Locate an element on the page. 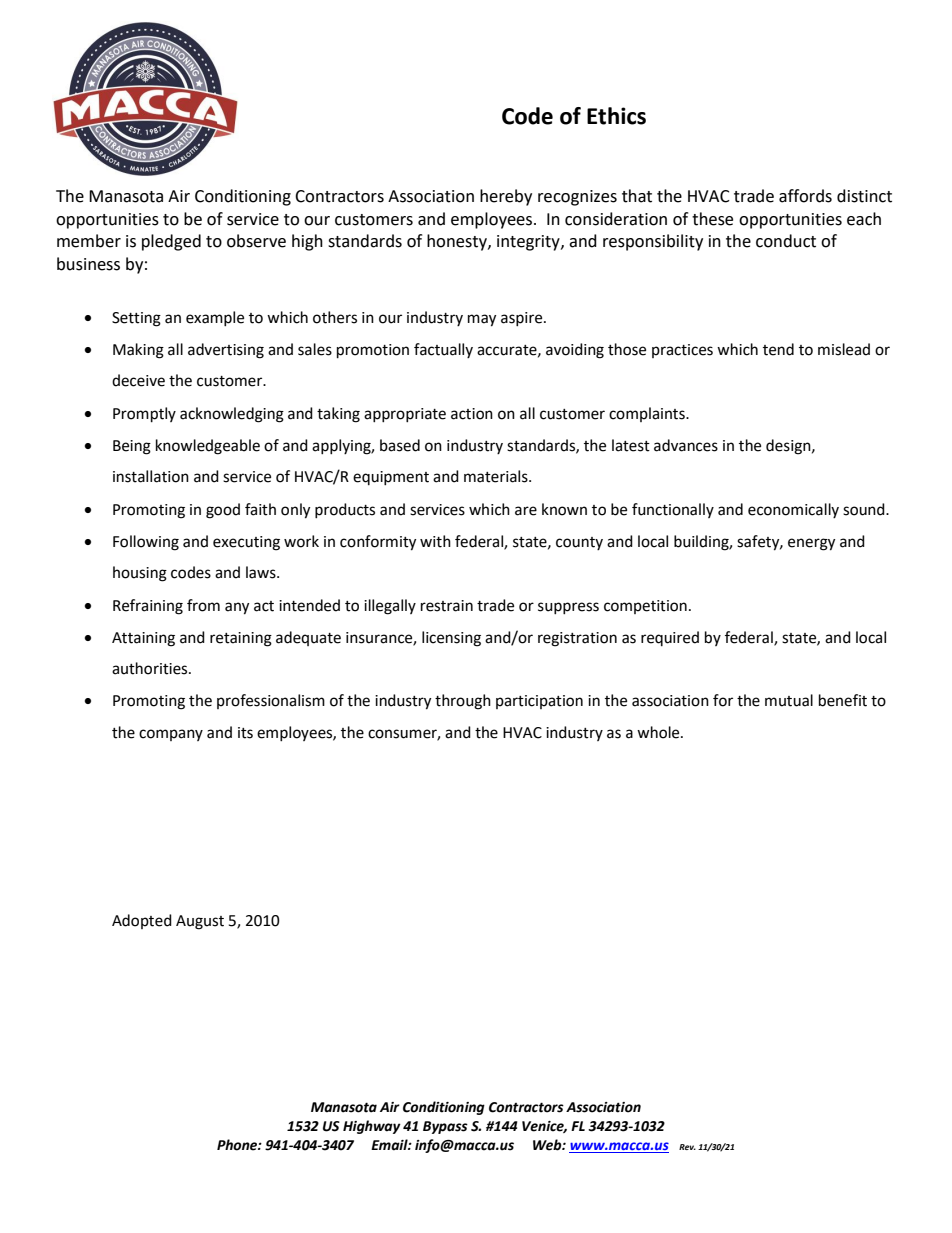  mislead is located at coordinates (844, 349).
